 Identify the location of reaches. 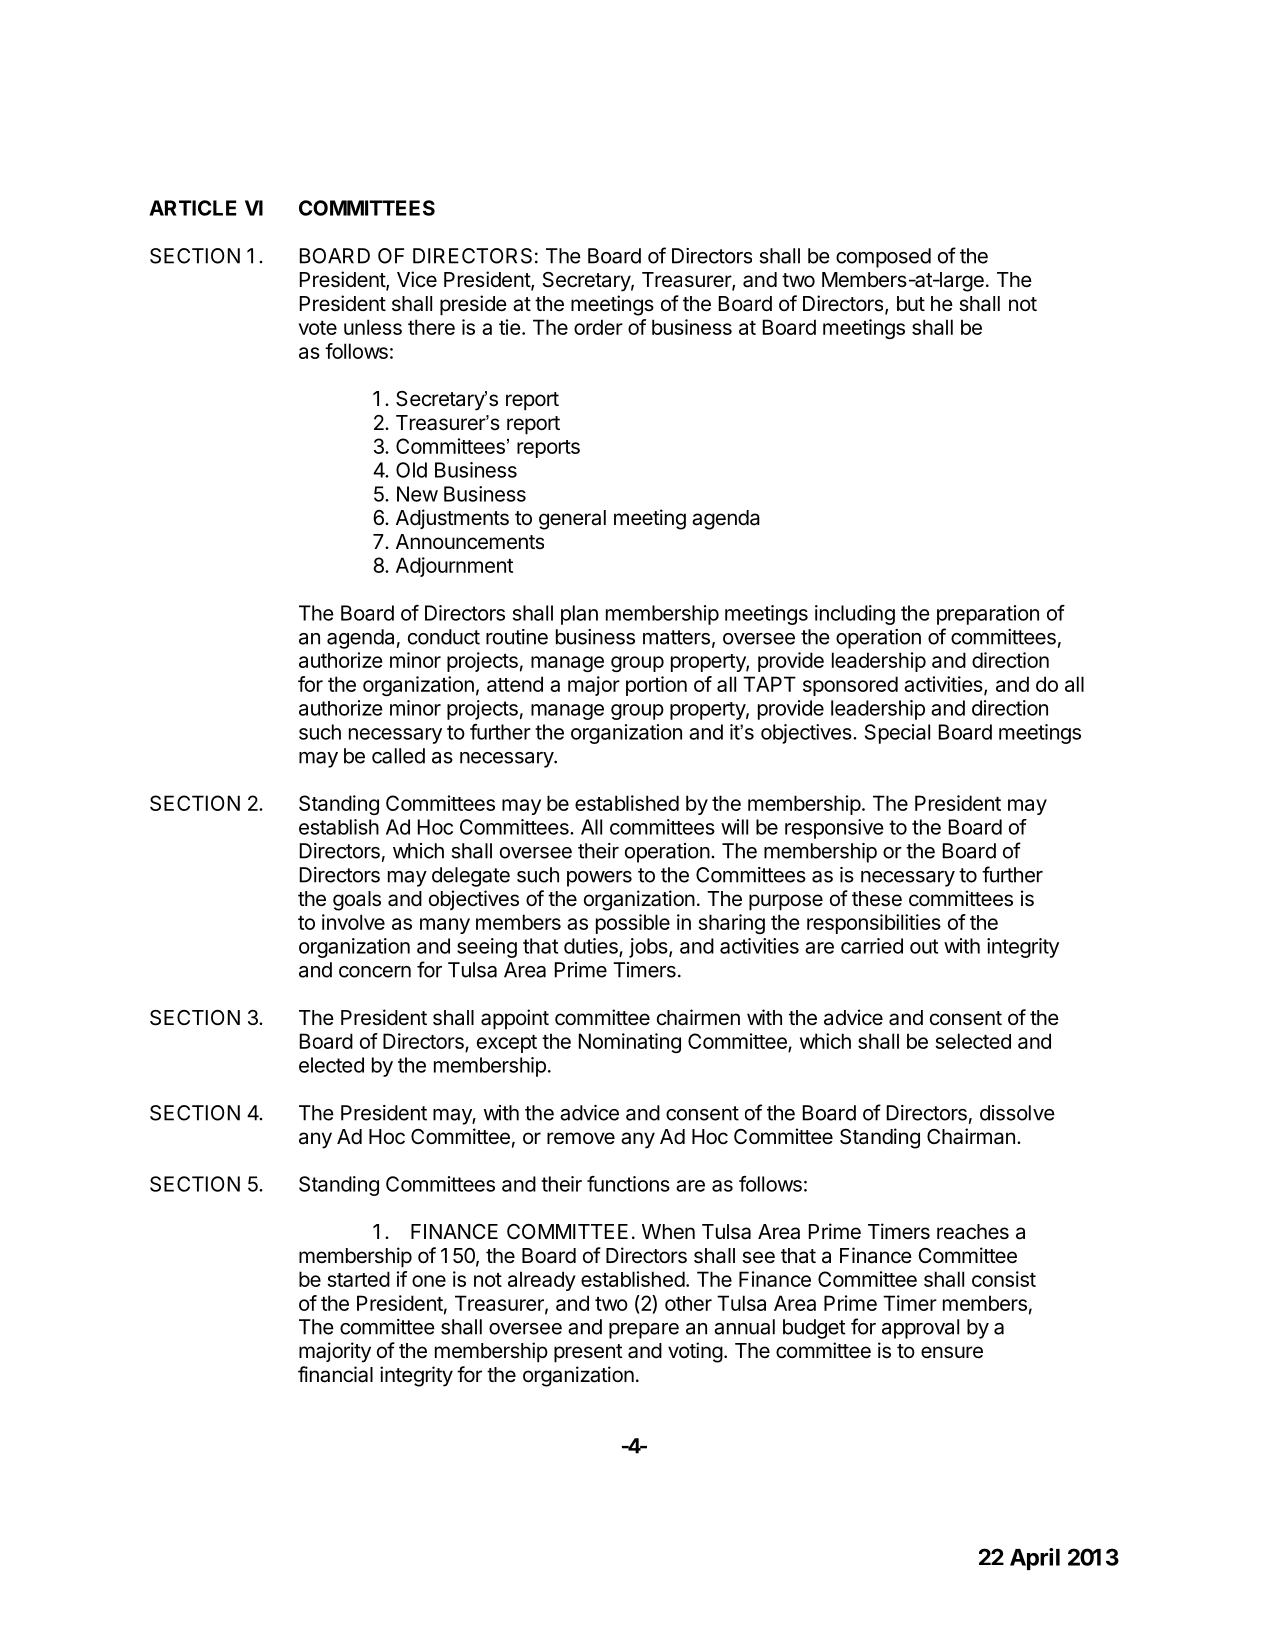
(973, 1232).
